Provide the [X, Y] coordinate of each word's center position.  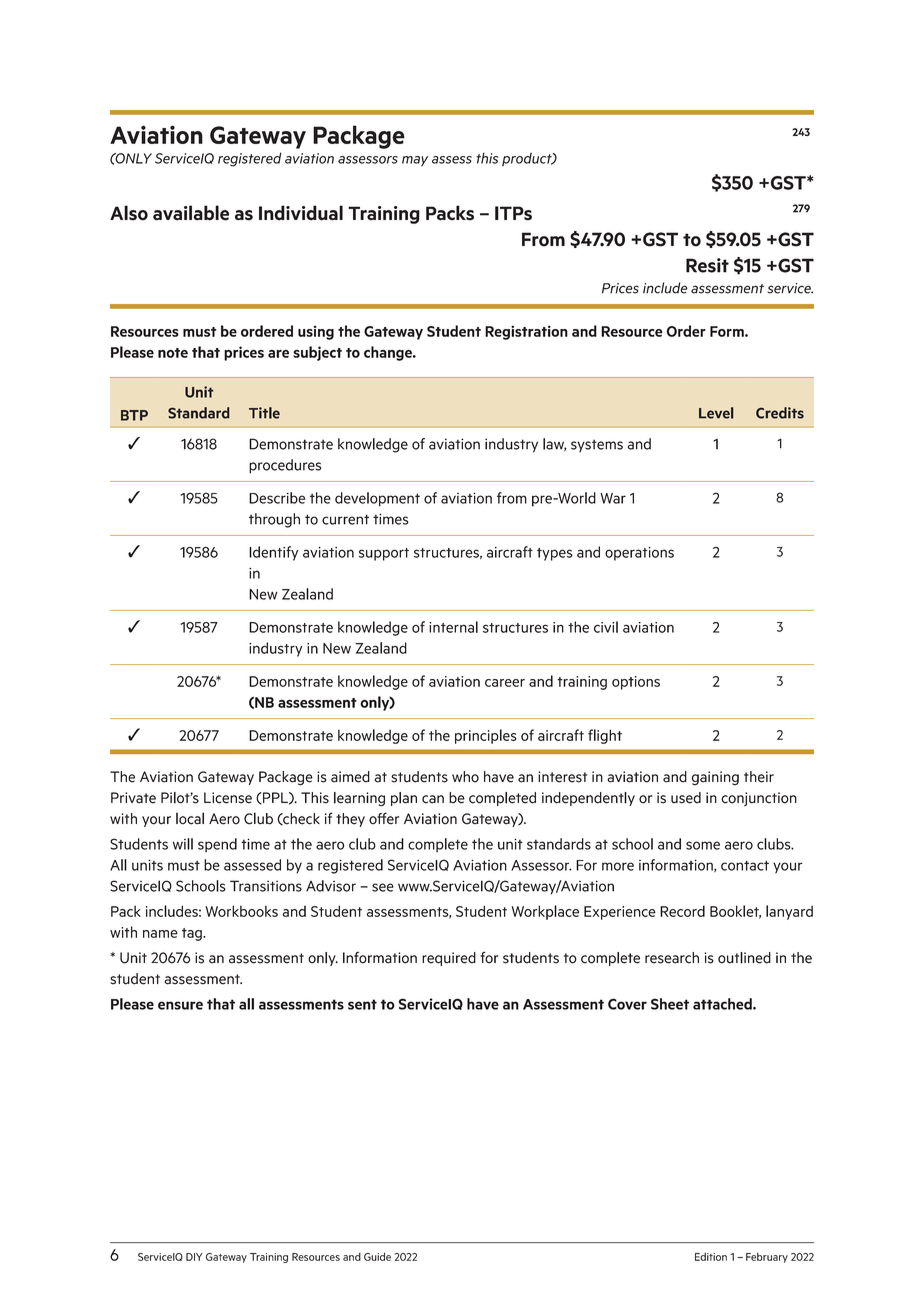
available [191, 213]
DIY [194, 1257]
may [415, 161]
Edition [711, 1257]
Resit [707, 265]
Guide [377, 1256]
